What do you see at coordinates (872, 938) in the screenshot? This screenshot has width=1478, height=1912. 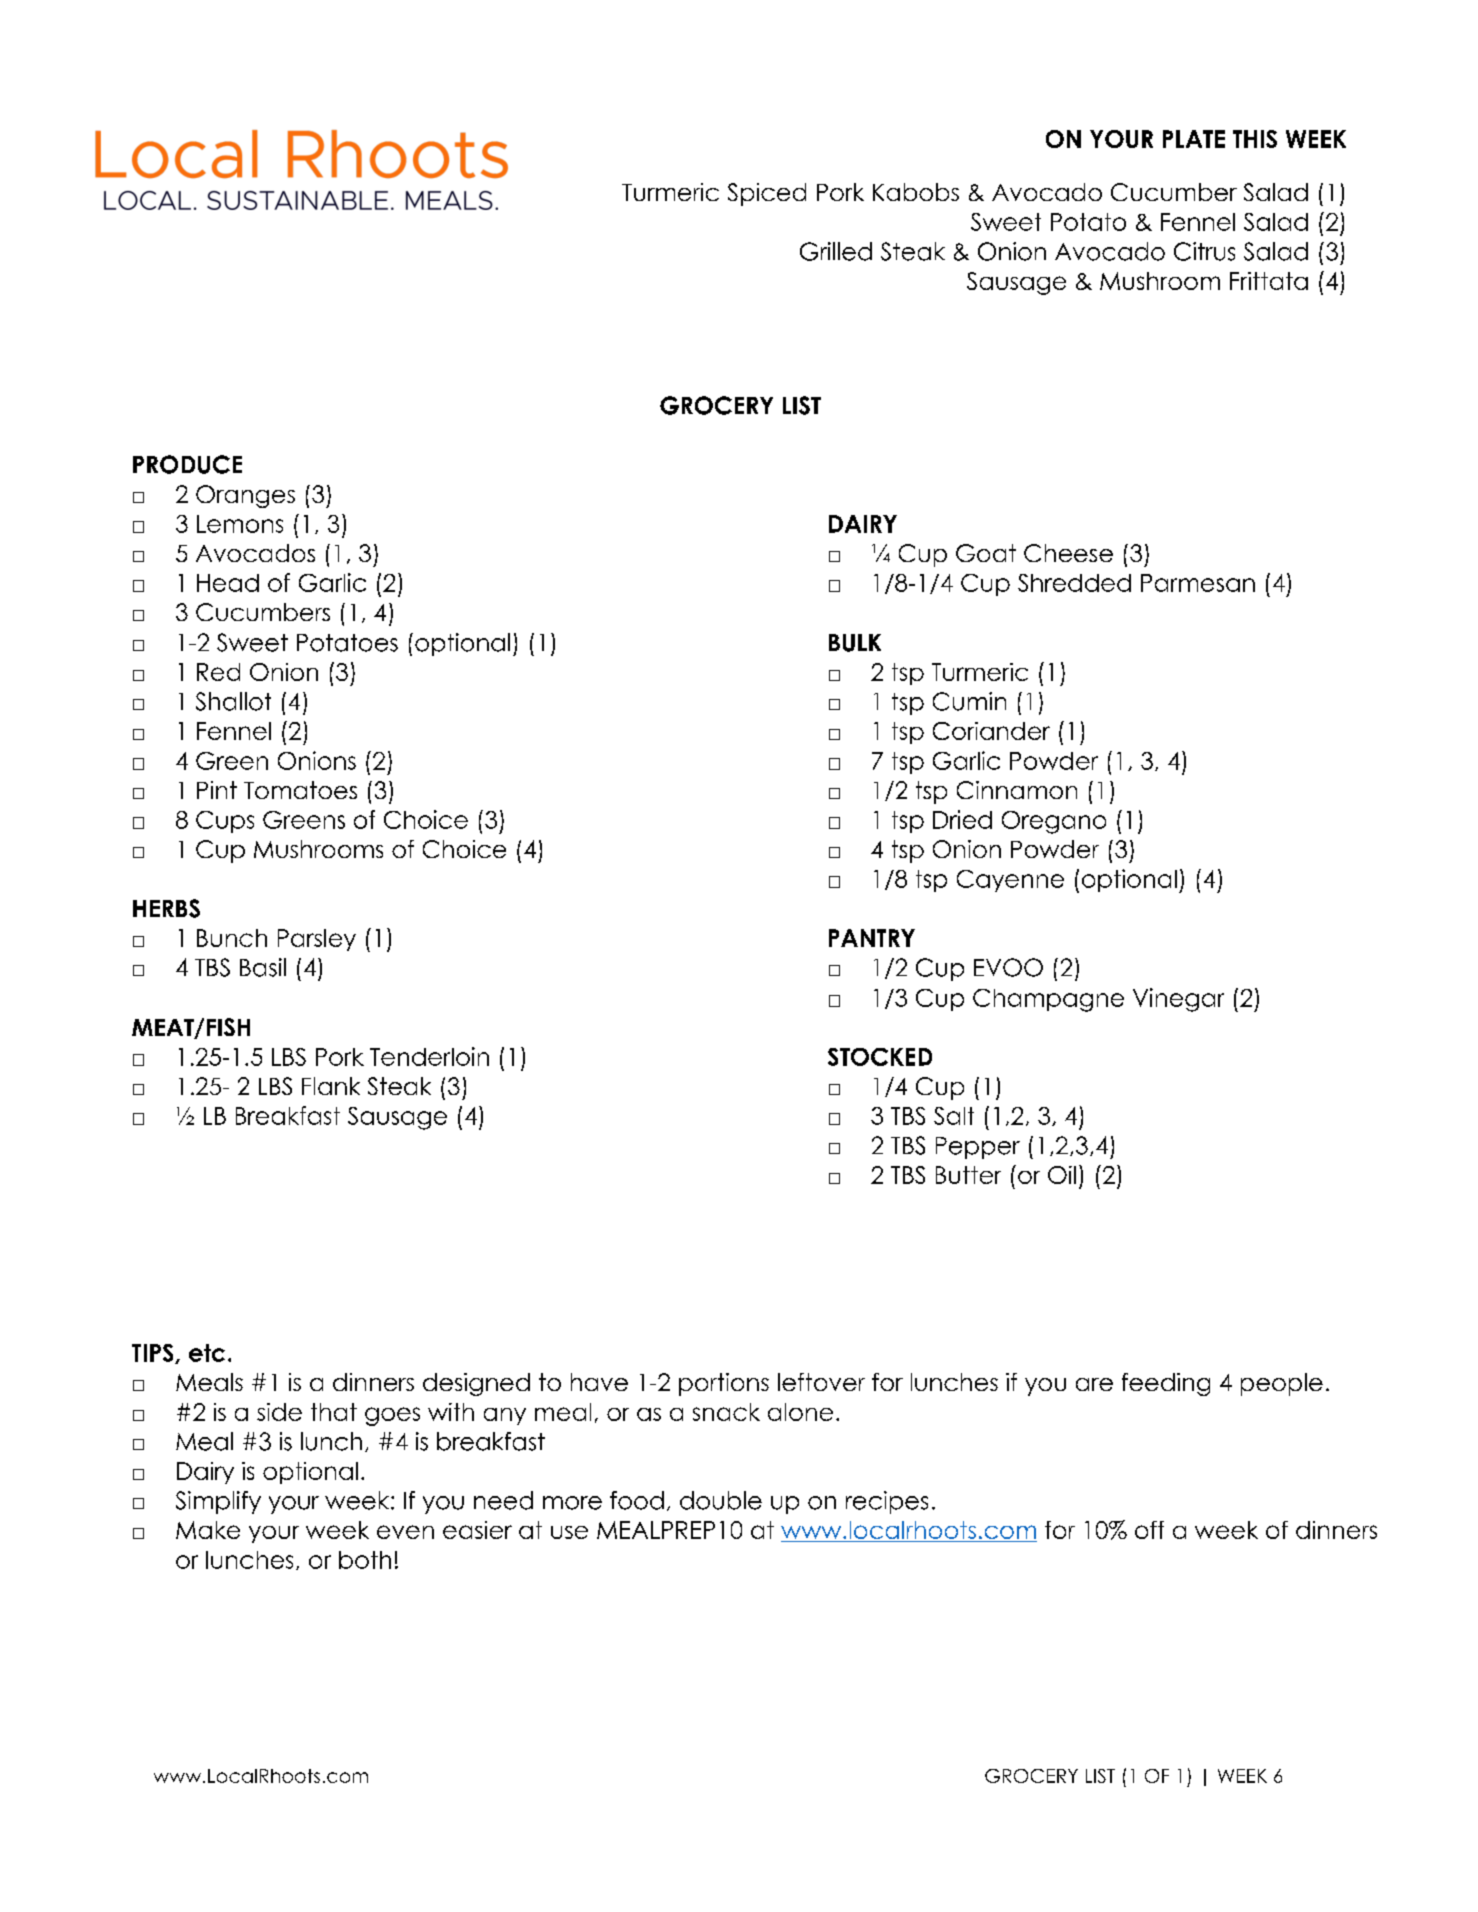 I see `PANTRY` at bounding box center [872, 938].
